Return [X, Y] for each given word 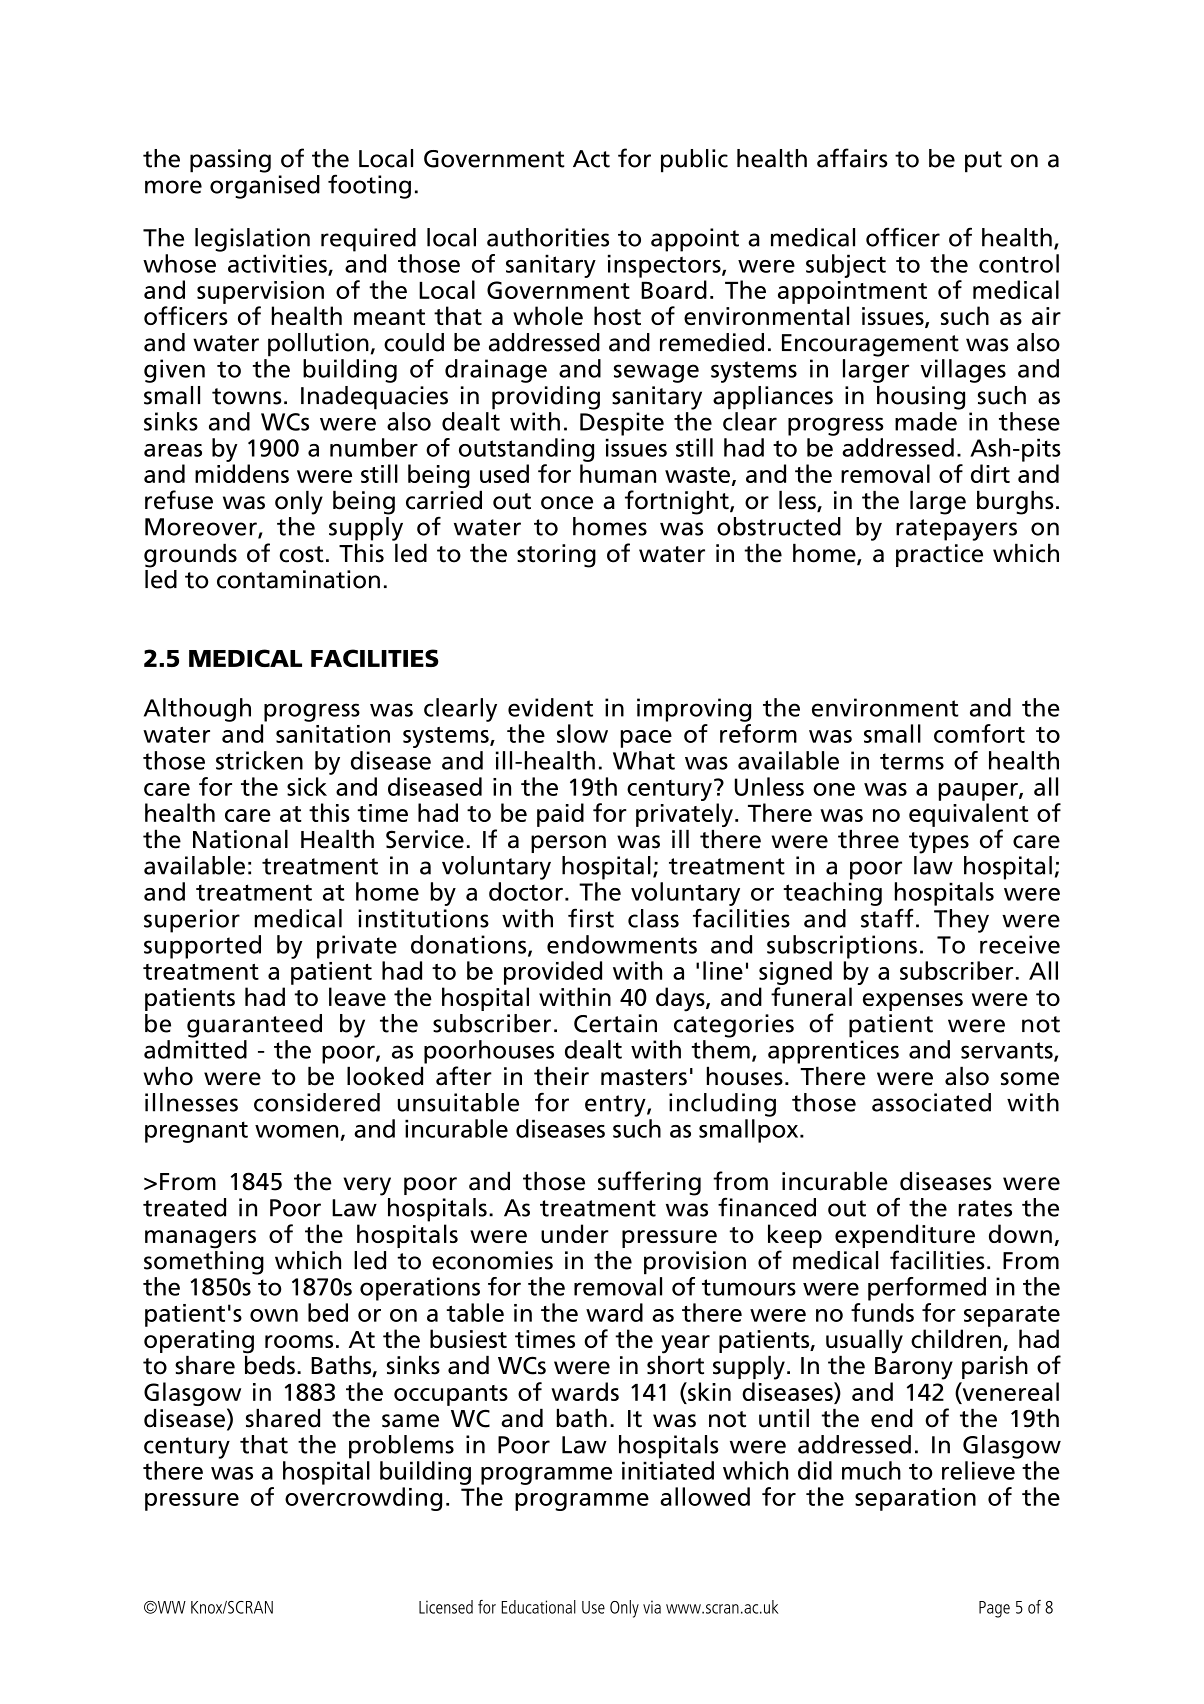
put [983, 162]
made [926, 421]
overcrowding [363, 1499]
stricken [259, 760]
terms [912, 761]
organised [265, 187]
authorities [548, 237]
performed [927, 1289]
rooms [299, 1341]
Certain [615, 1023]
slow [582, 733]
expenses [913, 1002]
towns [247, 396]
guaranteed [254, 1026]
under [575, 1233]
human [618, 473]
